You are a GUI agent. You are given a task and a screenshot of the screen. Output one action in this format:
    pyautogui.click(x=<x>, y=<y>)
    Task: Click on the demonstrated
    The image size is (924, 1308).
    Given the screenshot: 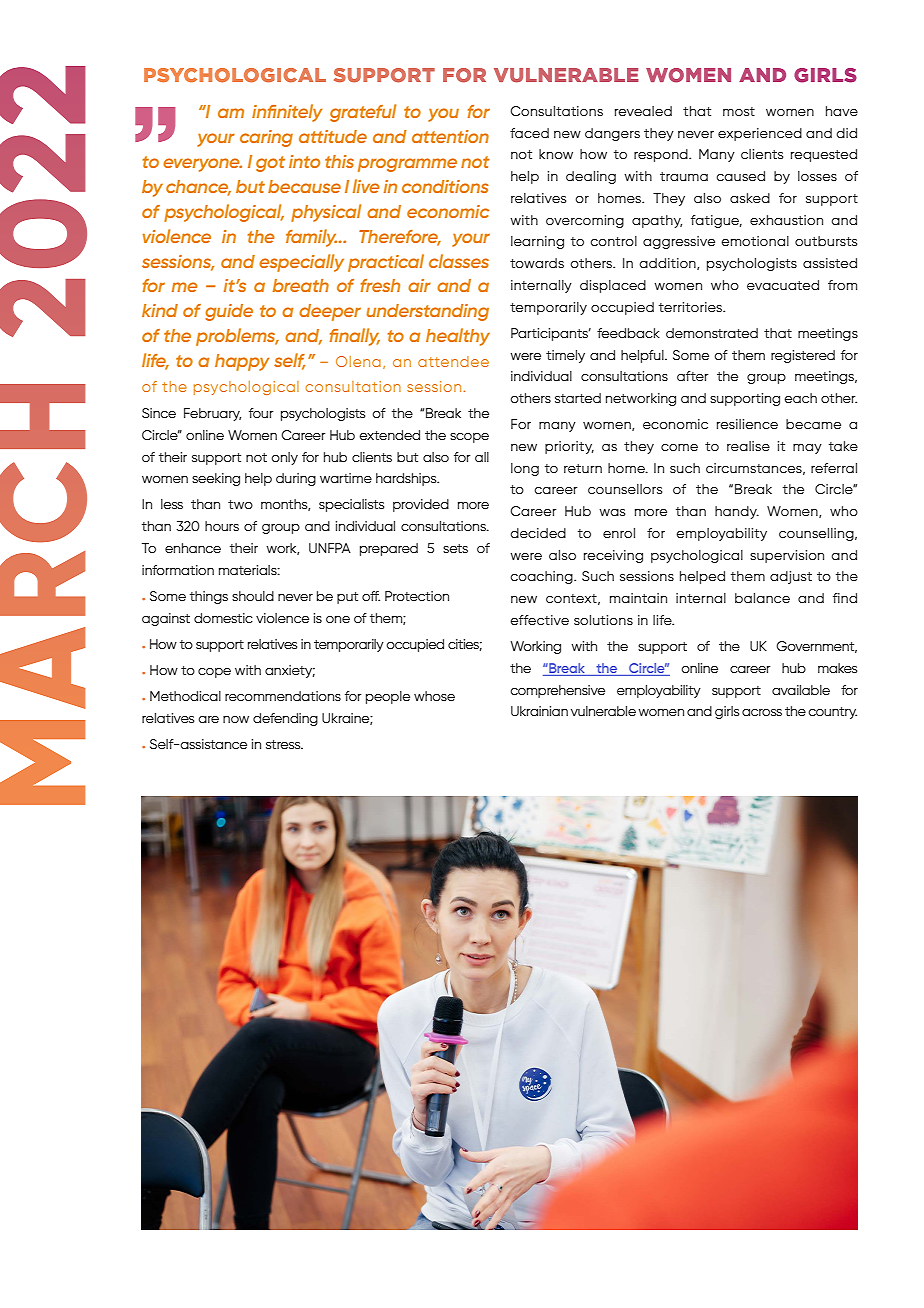 What is the action you would take?
    pyautogui.click(x=712, y=333)
